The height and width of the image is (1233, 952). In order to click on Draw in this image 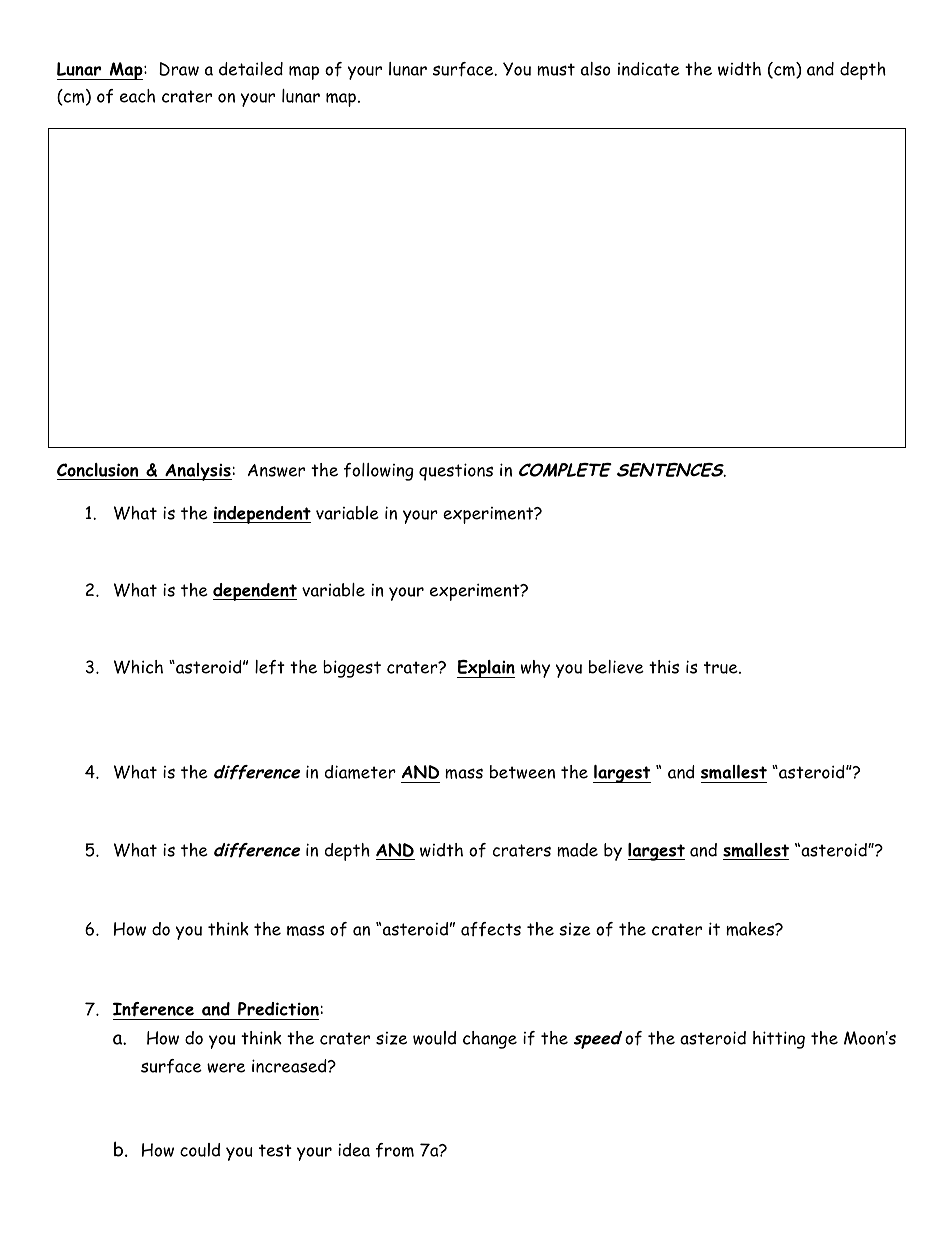, I will do `click(179, 69)`.
